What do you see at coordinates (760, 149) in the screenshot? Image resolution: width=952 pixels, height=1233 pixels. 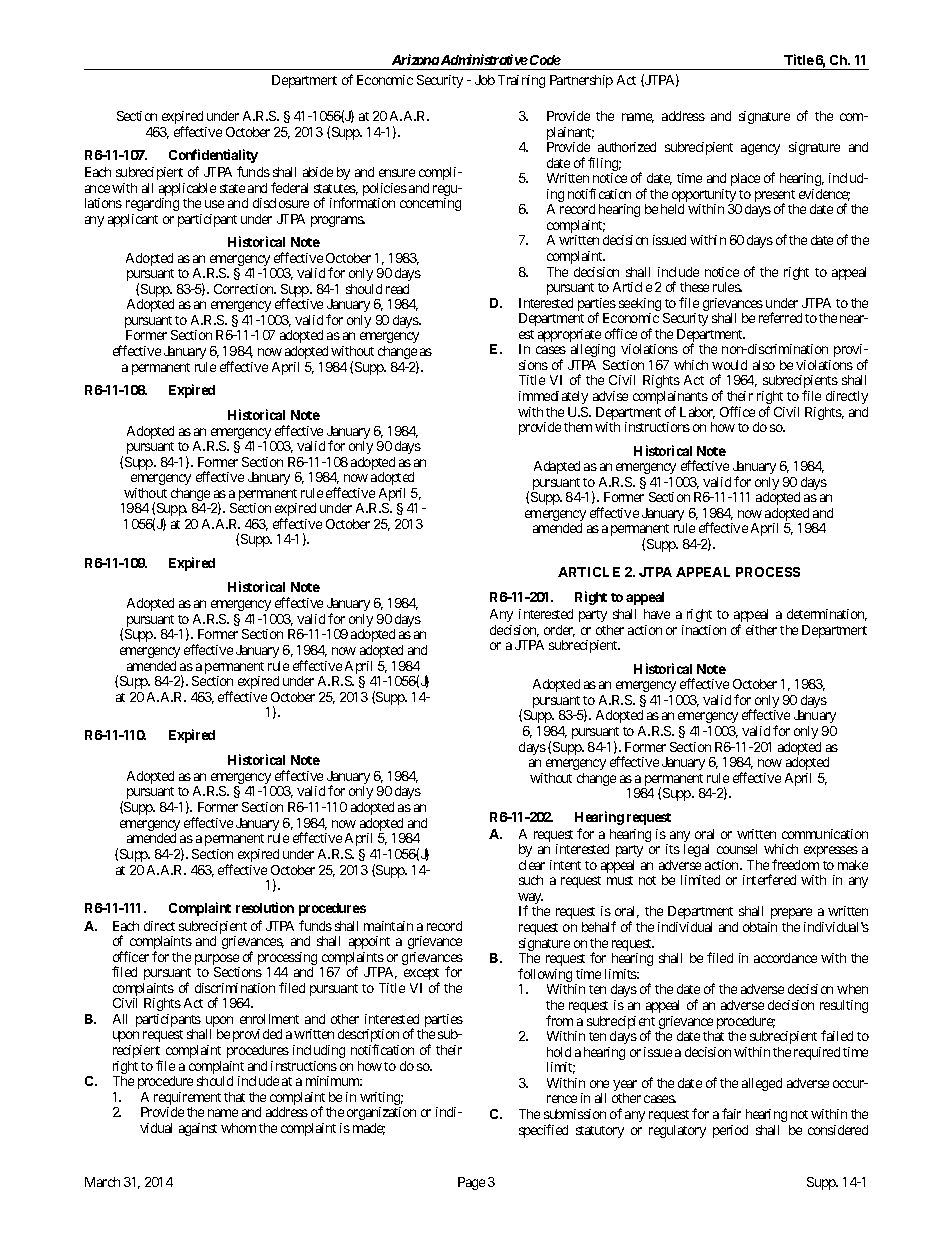 I see `agency` at bounding box center [760, 149].
